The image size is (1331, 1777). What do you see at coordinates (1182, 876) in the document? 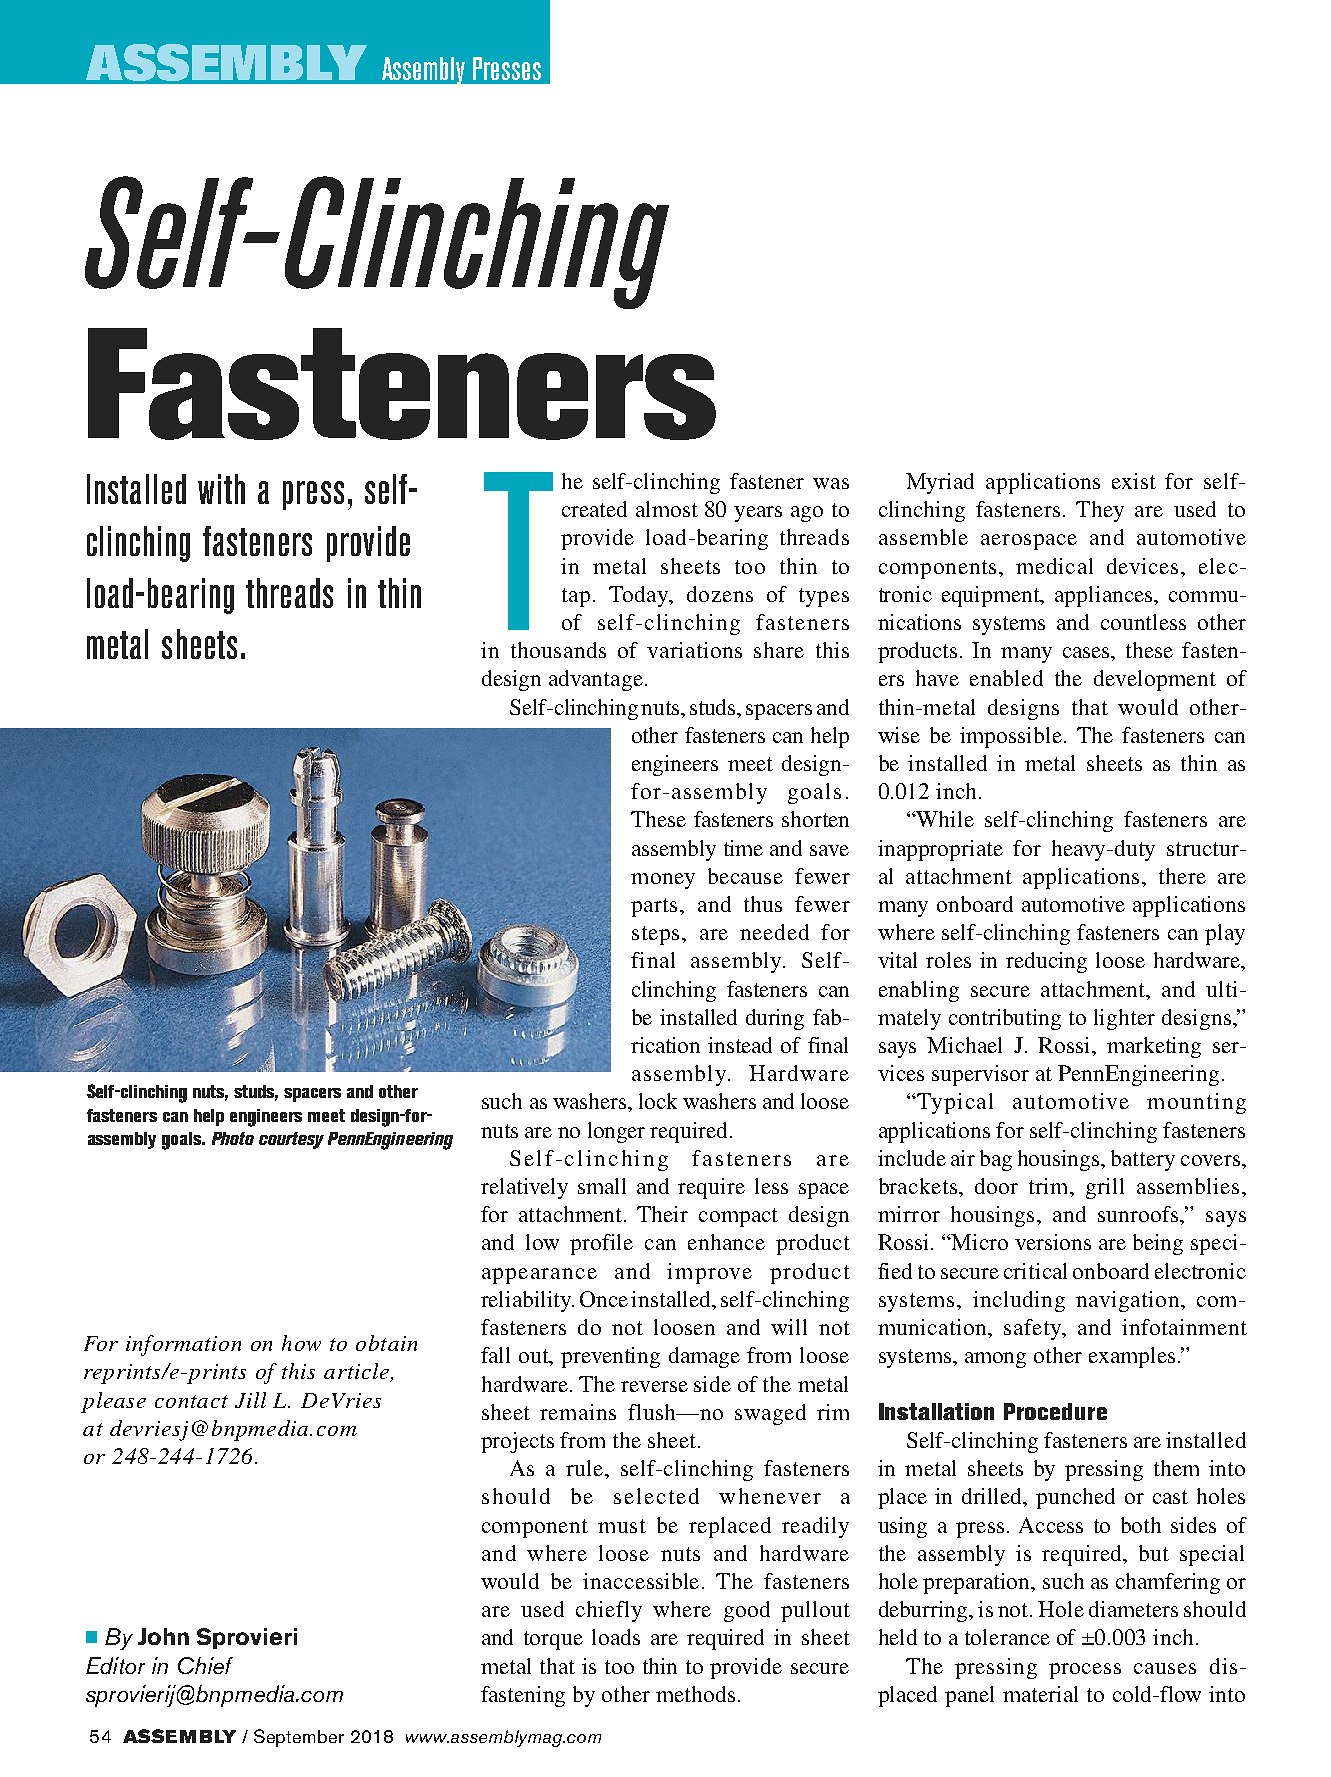
I see `there` at bounding box center [1182, 876].
